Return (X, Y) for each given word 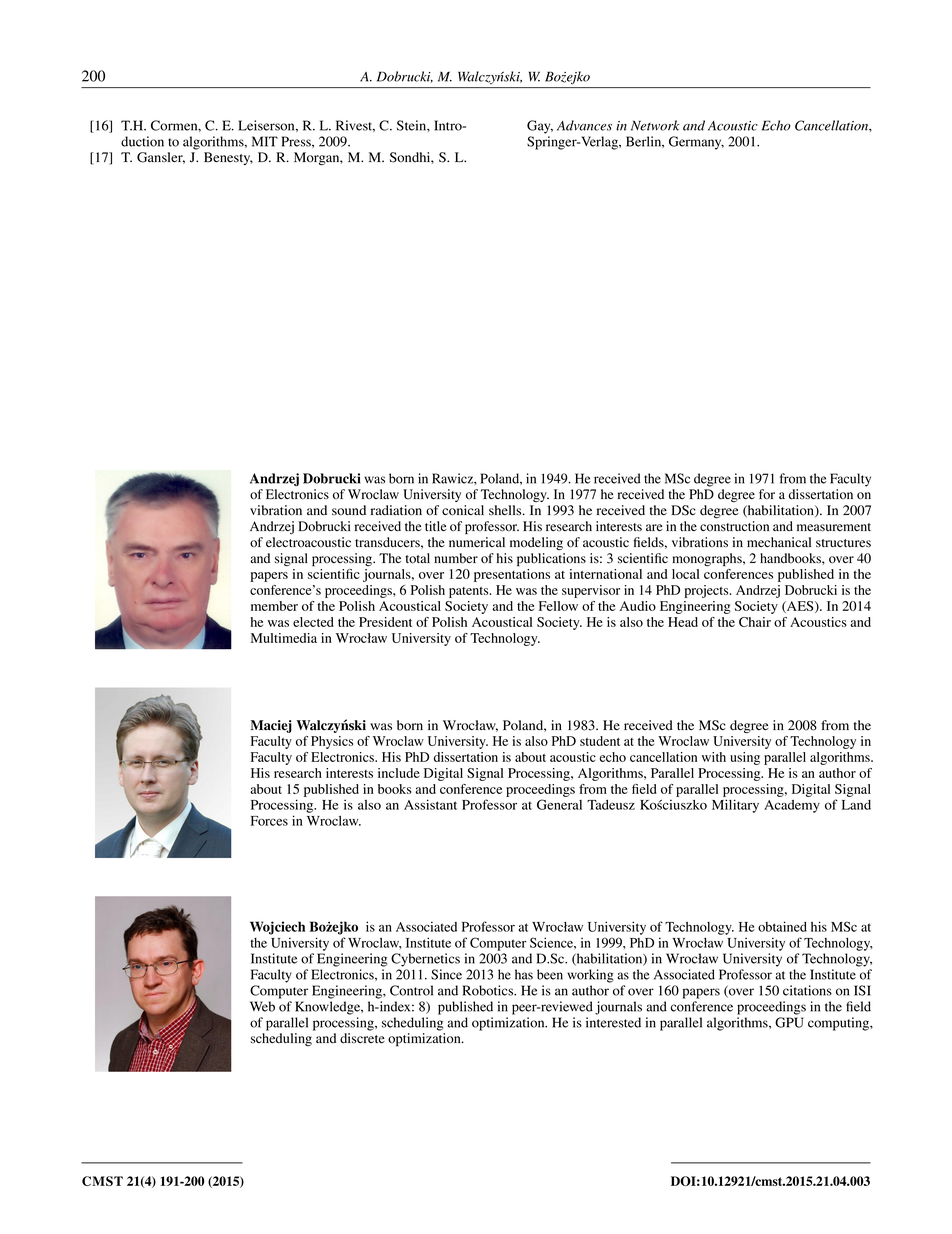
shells (506, 510)
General (559, 804)
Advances (584, 125)
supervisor (591, 591)
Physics (332, 742)
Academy (792, 806)
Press (297, 141)
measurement (834, 527)
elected (313, 622)
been (550, 974)
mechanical (779, 542)
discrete (362, 1038)
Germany (696, 143)
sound (349, 510)
